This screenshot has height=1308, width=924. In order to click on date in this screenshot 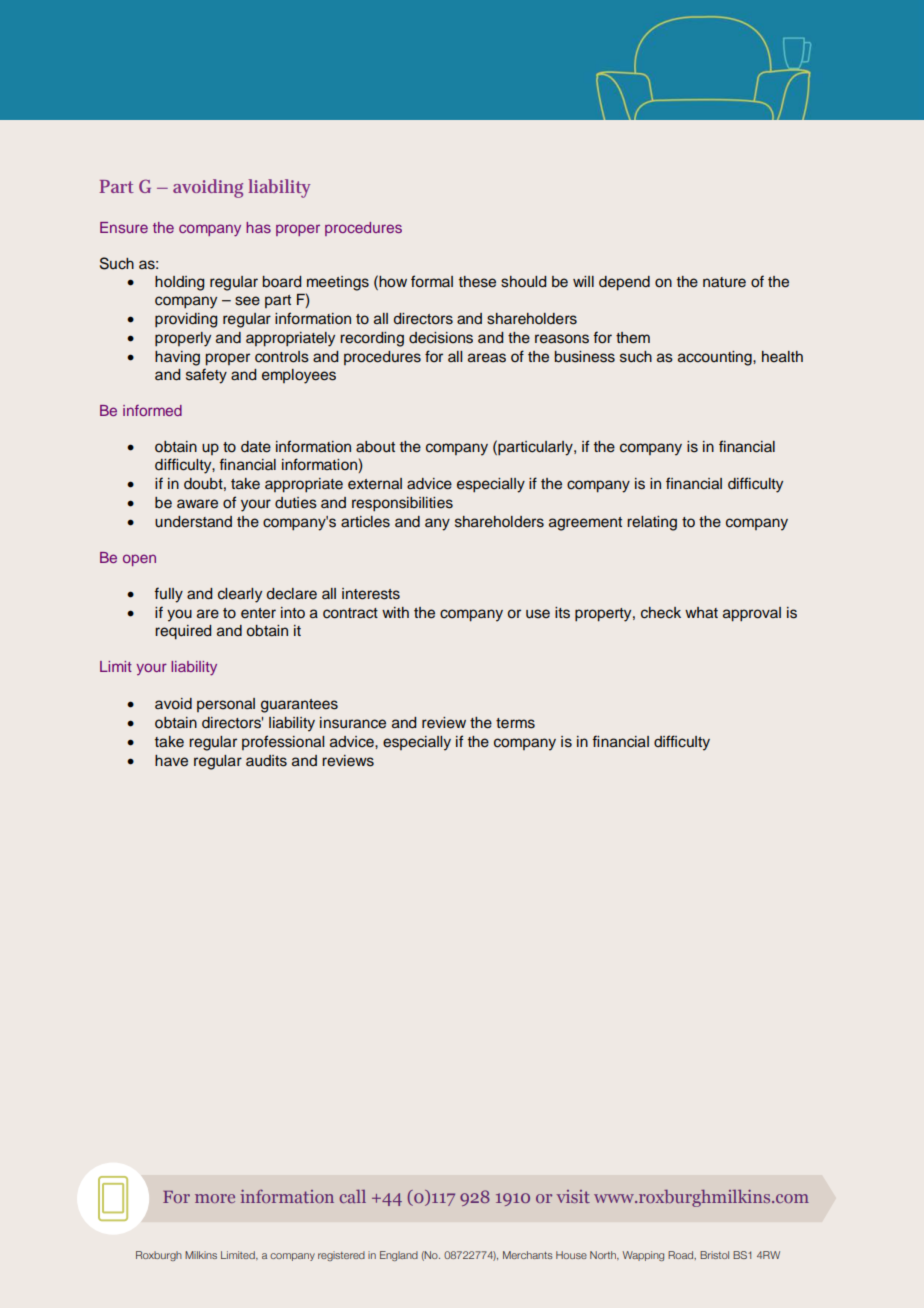, I will do `click(256, 447)`.
